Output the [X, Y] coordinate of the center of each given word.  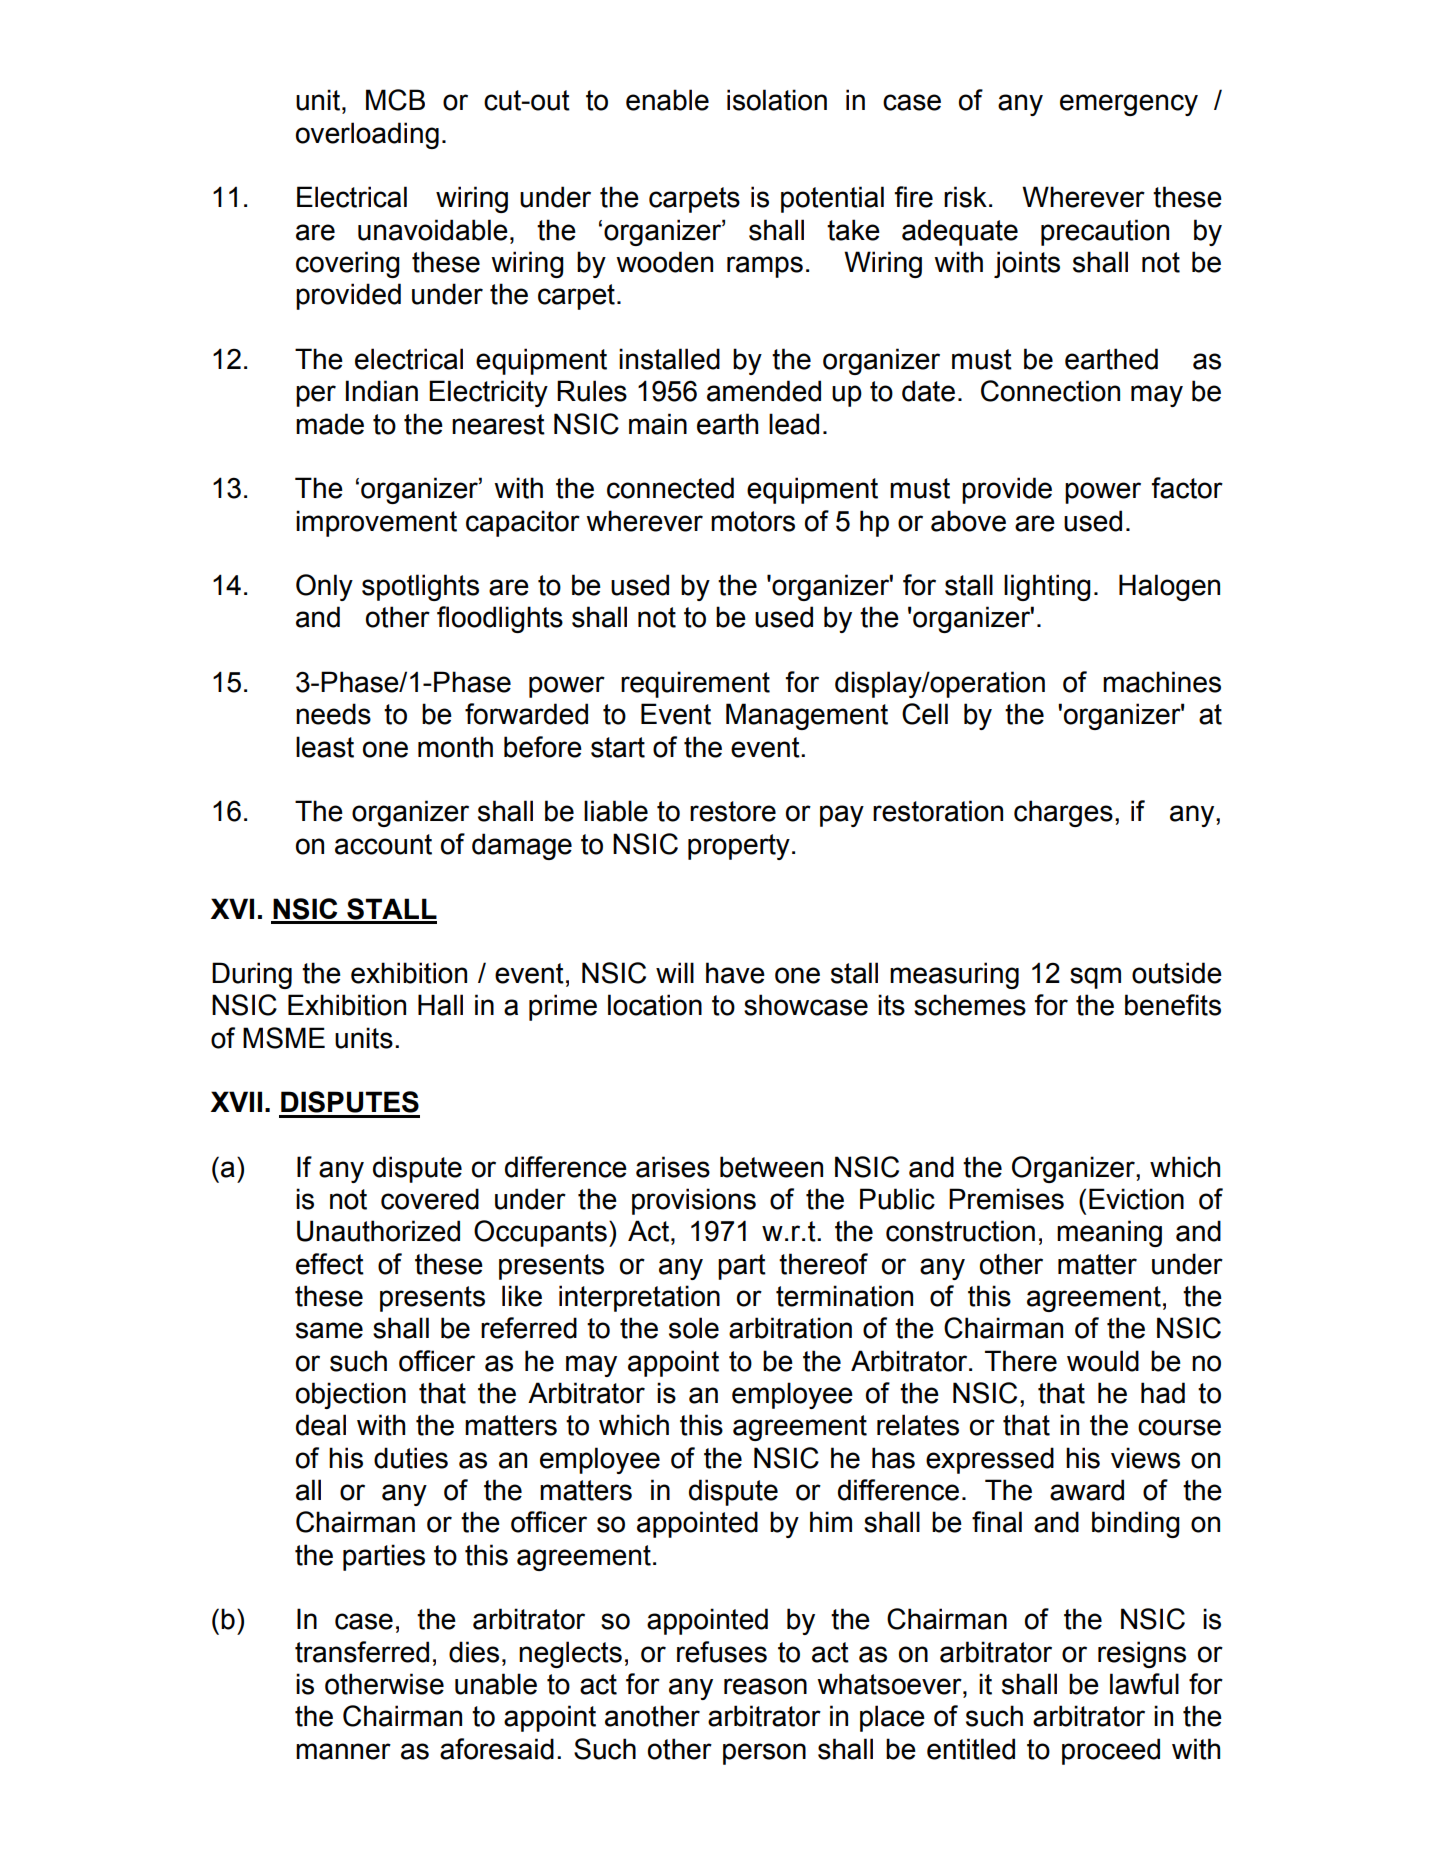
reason [765, 1686]
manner [343, 1751]
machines [1162, 682]
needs [333, 714]
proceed [1111, 1751]
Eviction [1136, 1199]
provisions [694, 1201]
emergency [1129, 105]
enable [667, 100]
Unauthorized [378, 1231]
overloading [367, 135]
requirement [695, 684]
